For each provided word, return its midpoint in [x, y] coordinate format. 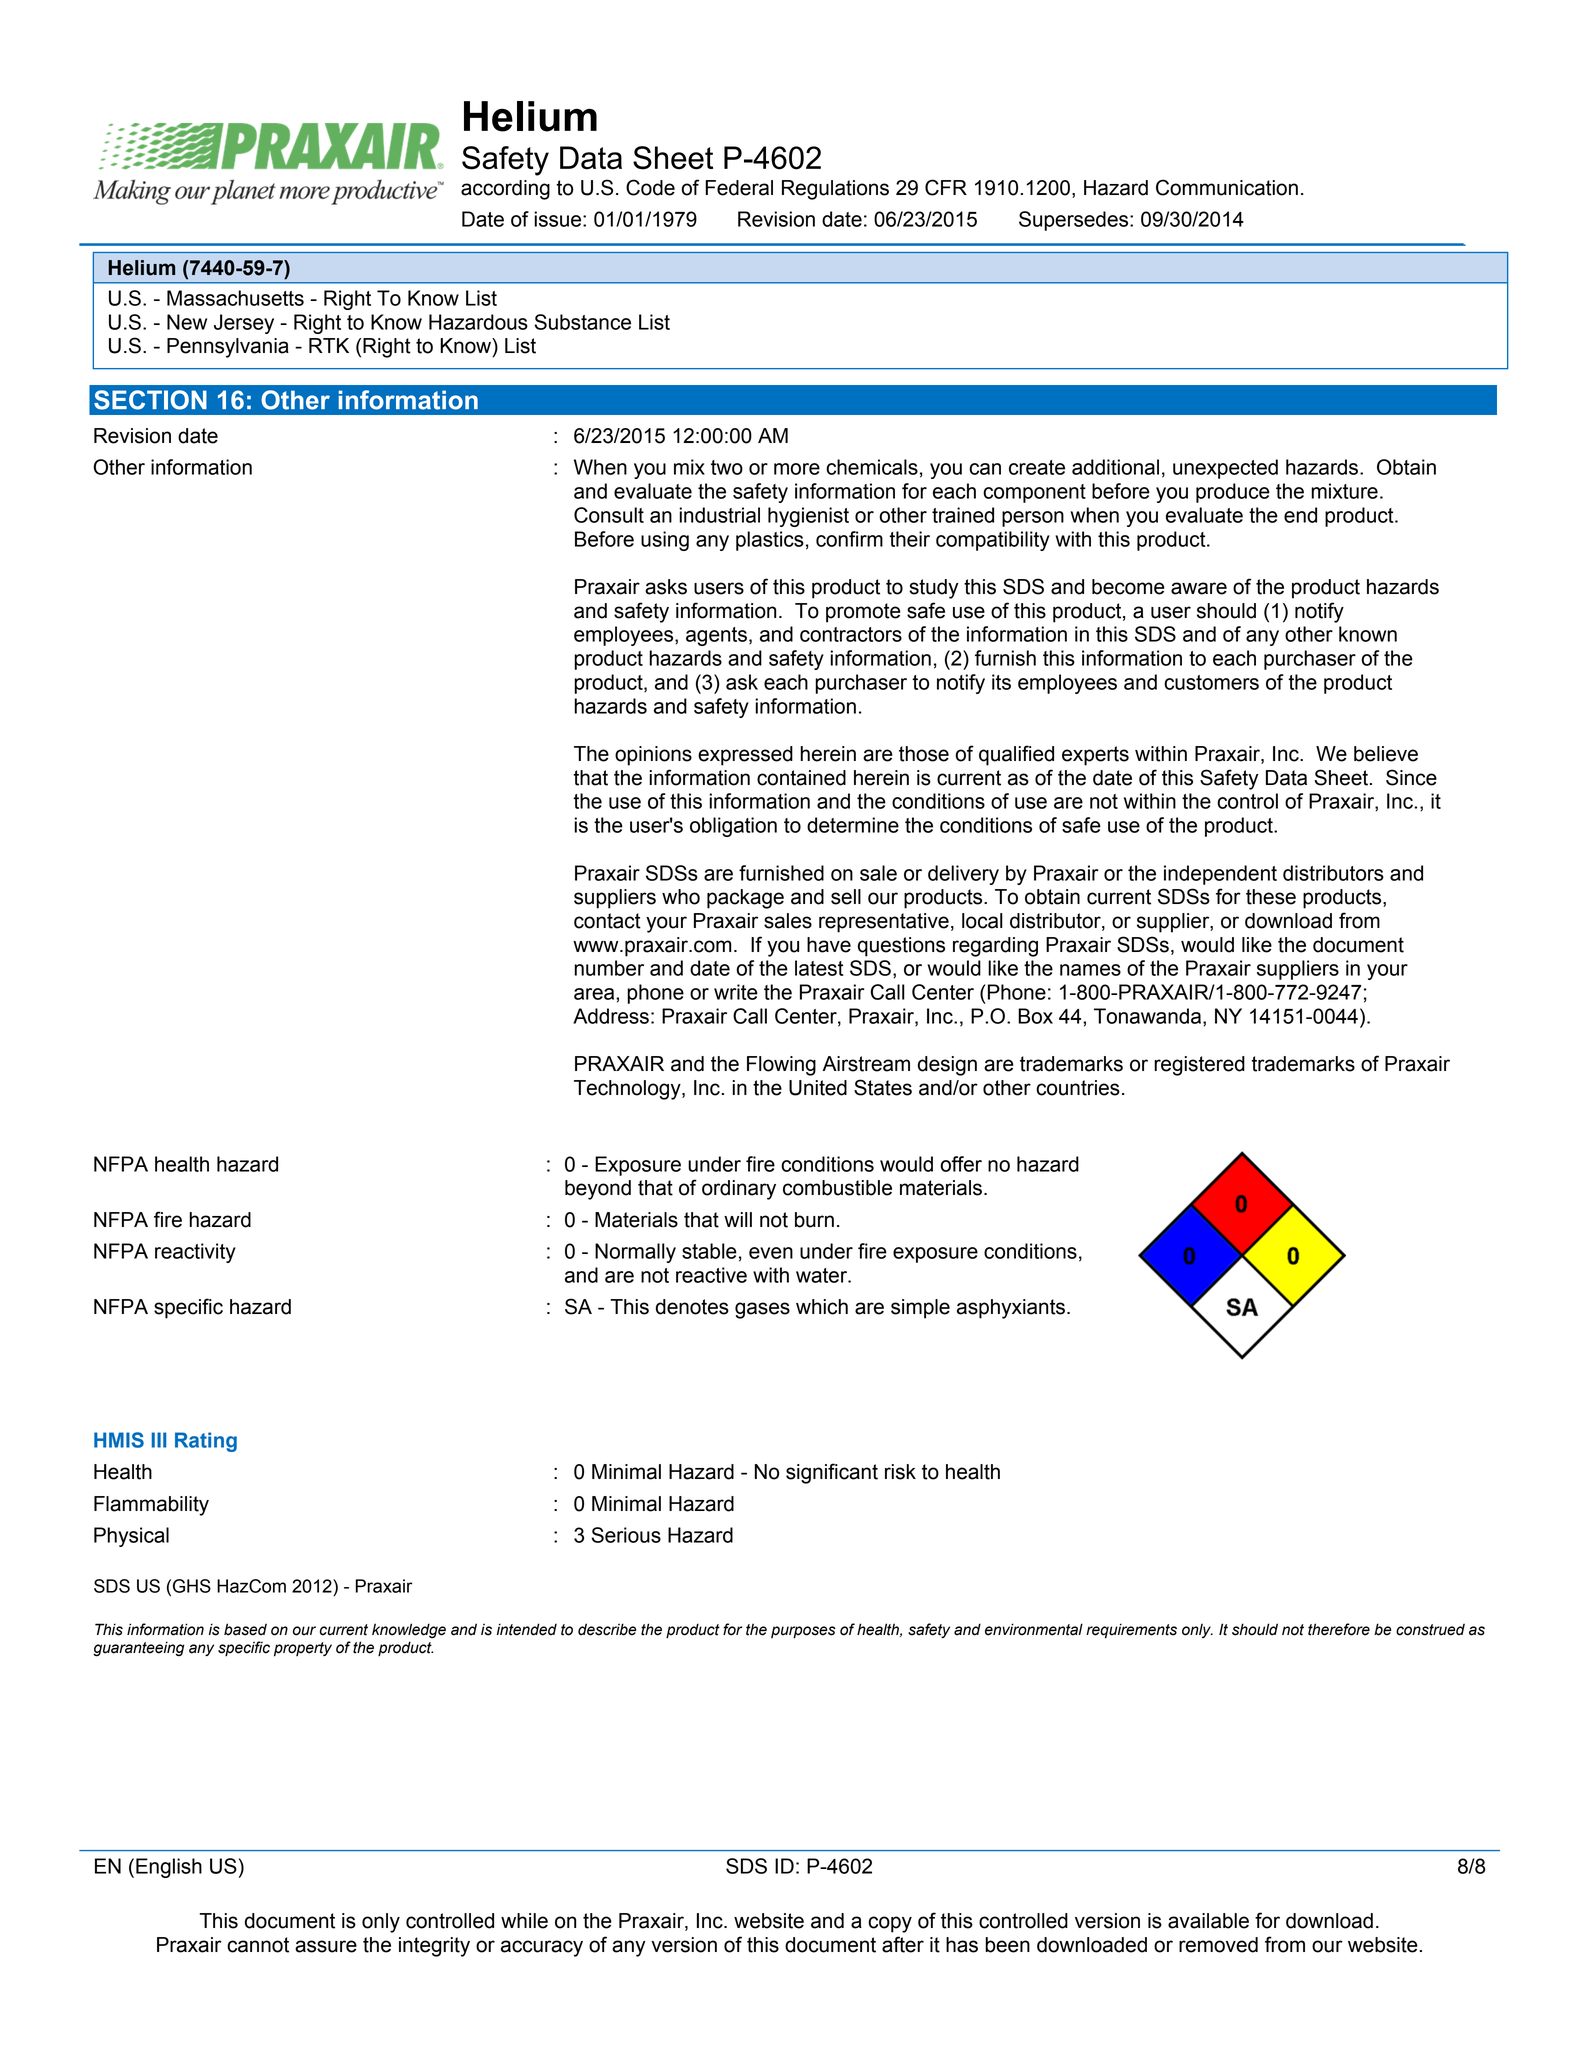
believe [1386, 754]
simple [920, 1309]
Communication [1227, 187]
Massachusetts [235, 298]
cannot [258, 1945]
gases [762, 1310]
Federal [739, 188]
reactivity [195, 1253]
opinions [653, 756]
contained [801, 778]
